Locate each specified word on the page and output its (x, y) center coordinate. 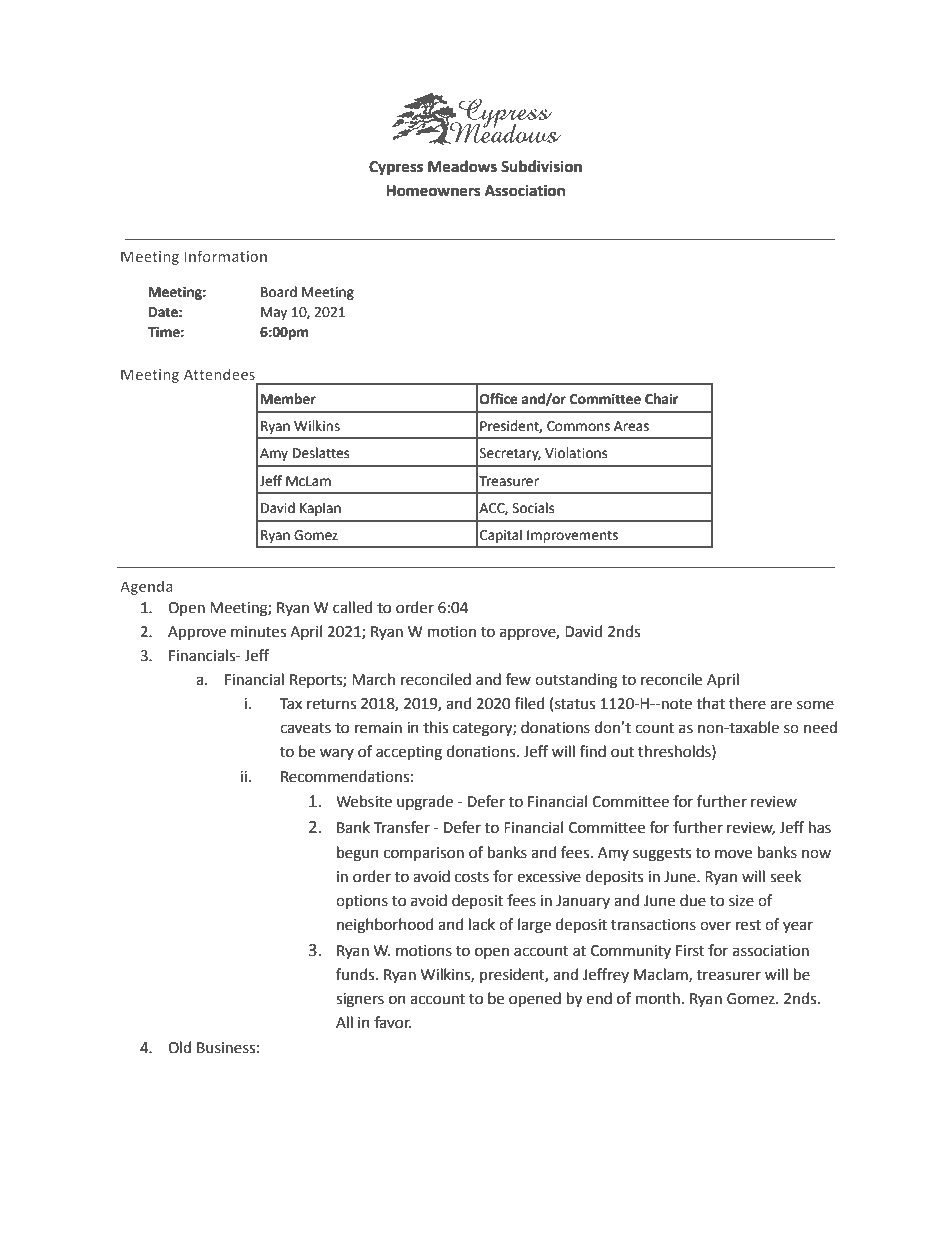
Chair (661, 399)
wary (337, 754)
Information (225, 256)
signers (360, 1000)
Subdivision (541, 166)
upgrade (425, 803)
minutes (258, 632)
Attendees (219, 374)
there (747, 703)
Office (499, 399)
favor (392, 1022)
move (733, 854)
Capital (501, 536)
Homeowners (433, 191)
